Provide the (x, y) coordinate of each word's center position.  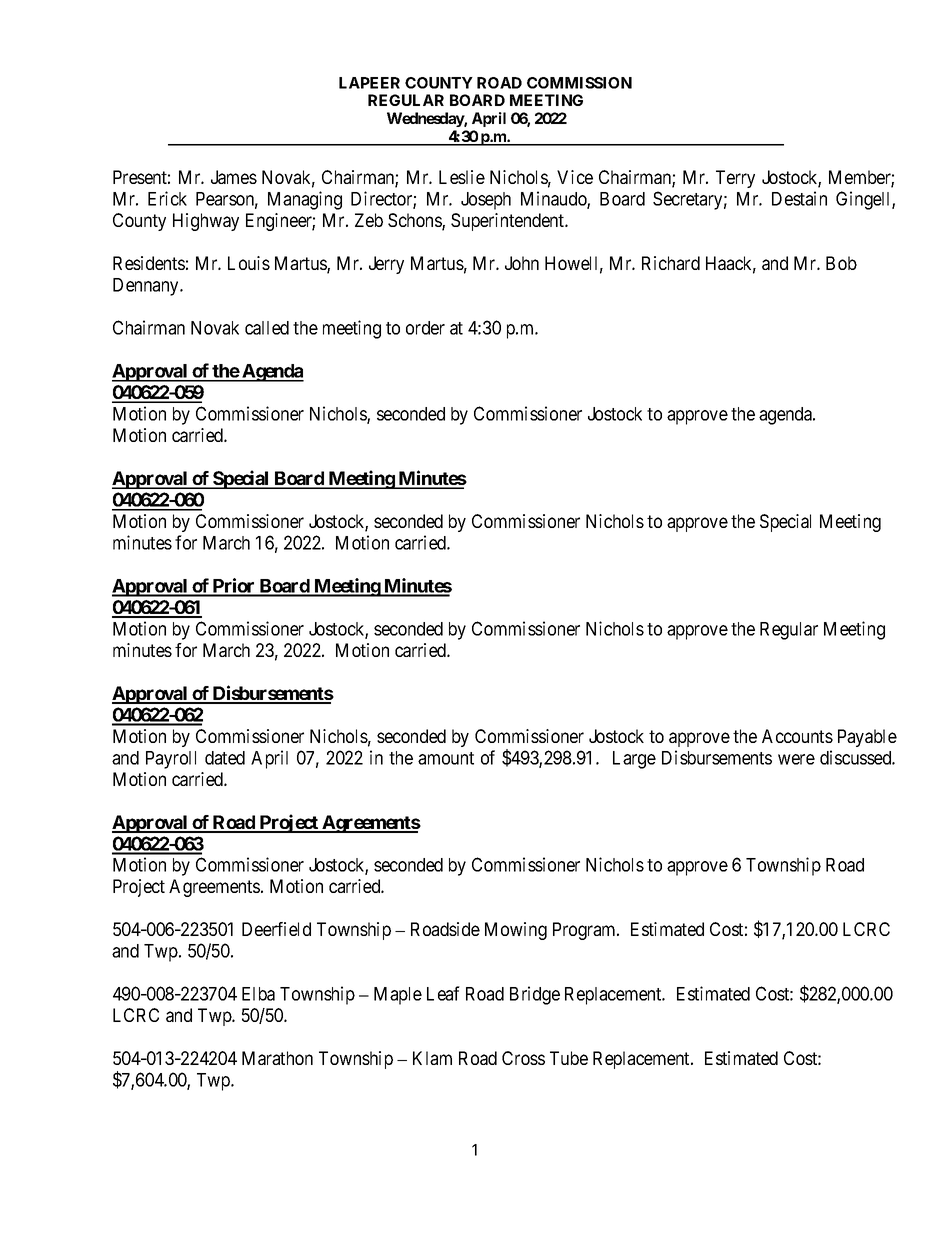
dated (225, 758)
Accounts (797, 736)
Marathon (277, 1058)
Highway (206, 222)
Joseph (486, 201)
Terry (735, 179)
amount (446, 758)
